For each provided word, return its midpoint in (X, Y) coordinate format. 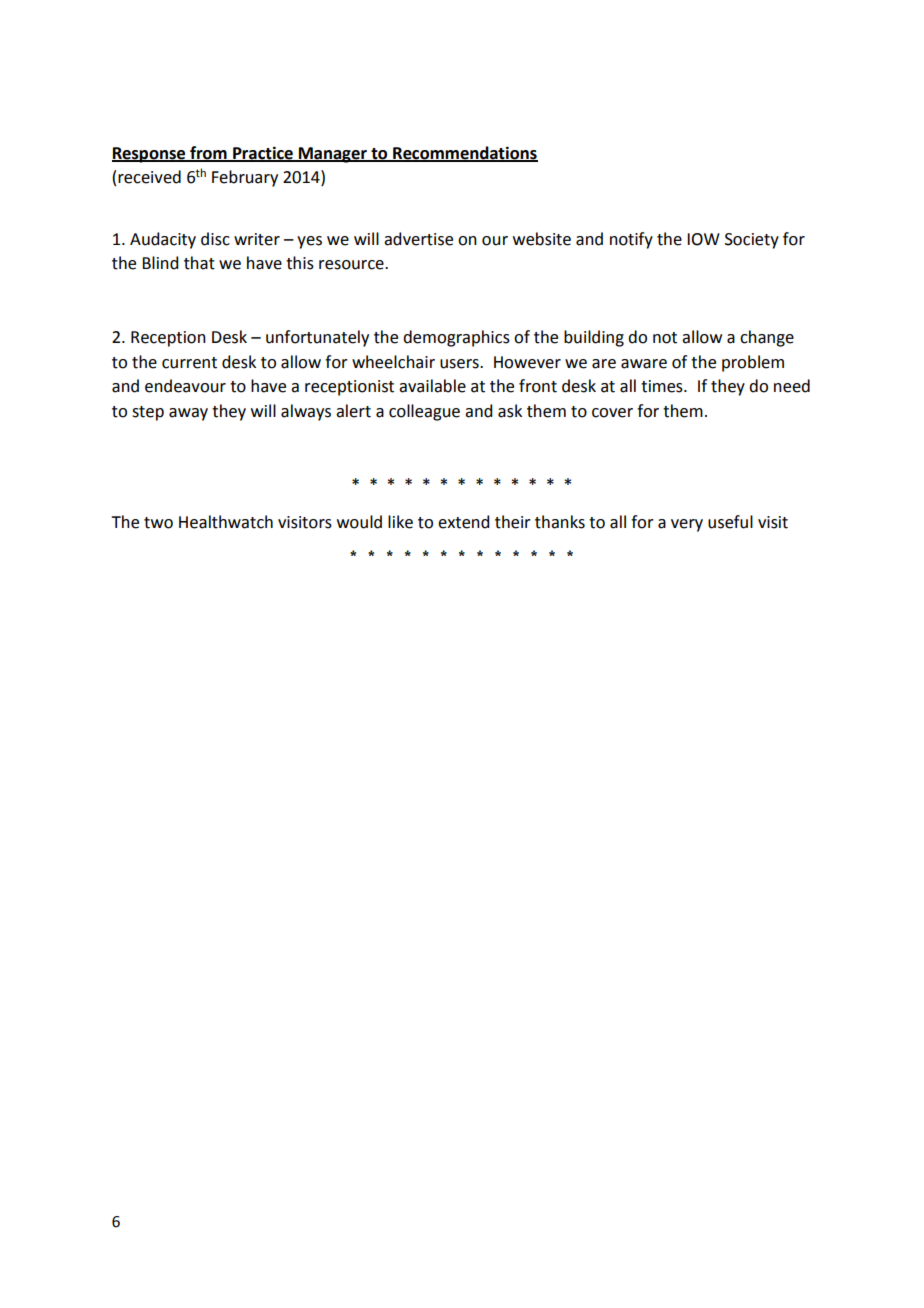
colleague (424, 412)
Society (752, 241)
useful (730, 522)
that (199, 263)
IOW (703, 239)
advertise (418, 239)
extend (463, 522)
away (188, 414)
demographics (456, 338)
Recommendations (464, 153)
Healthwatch (226, 522)
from (208, 153)
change (767, 338)
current (189, 363)
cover (612, 413)
